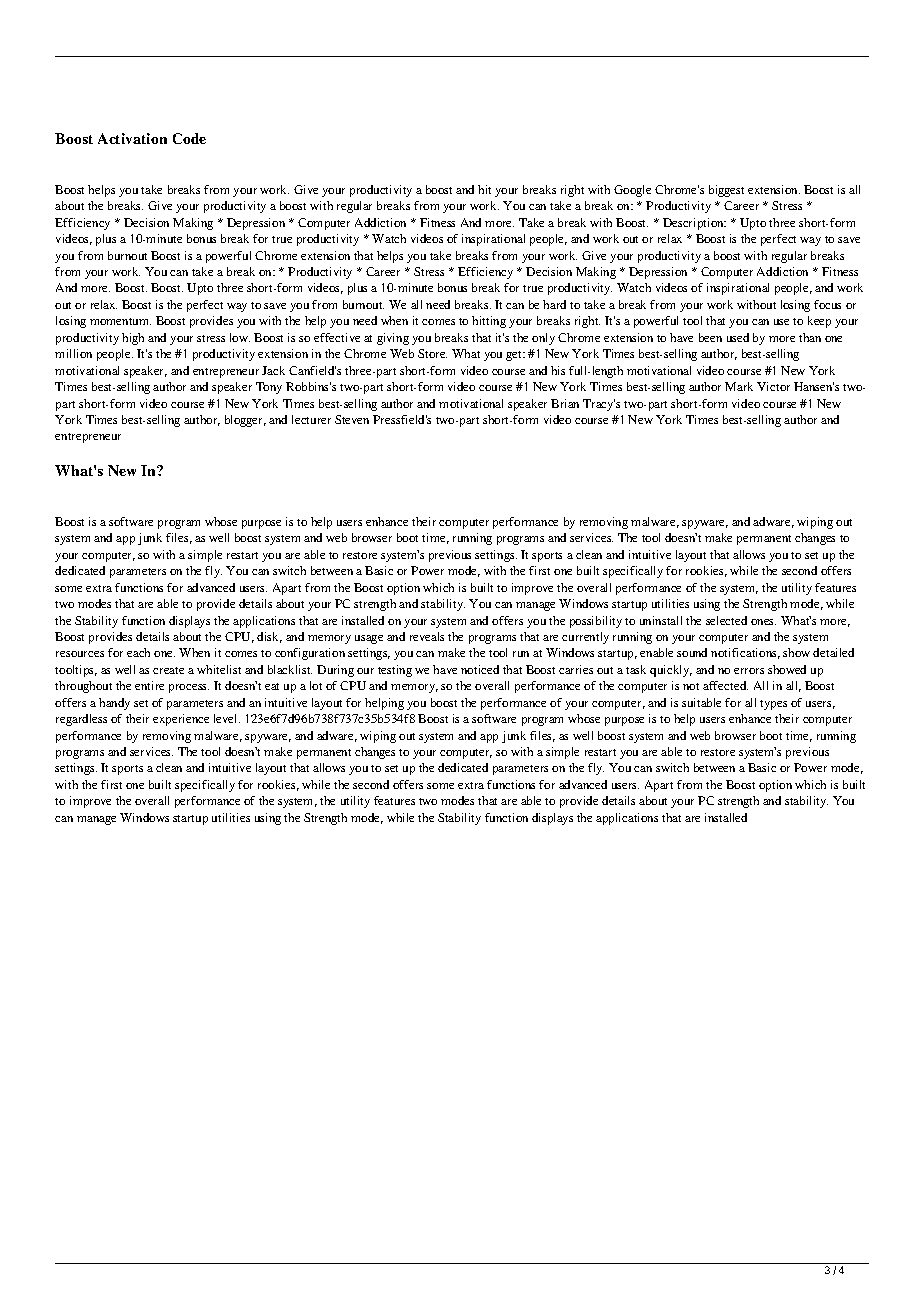  What do you see at coordinates (311, 419) in the screenshot?
I see `lecturer` at bounding box center [311, 419].
